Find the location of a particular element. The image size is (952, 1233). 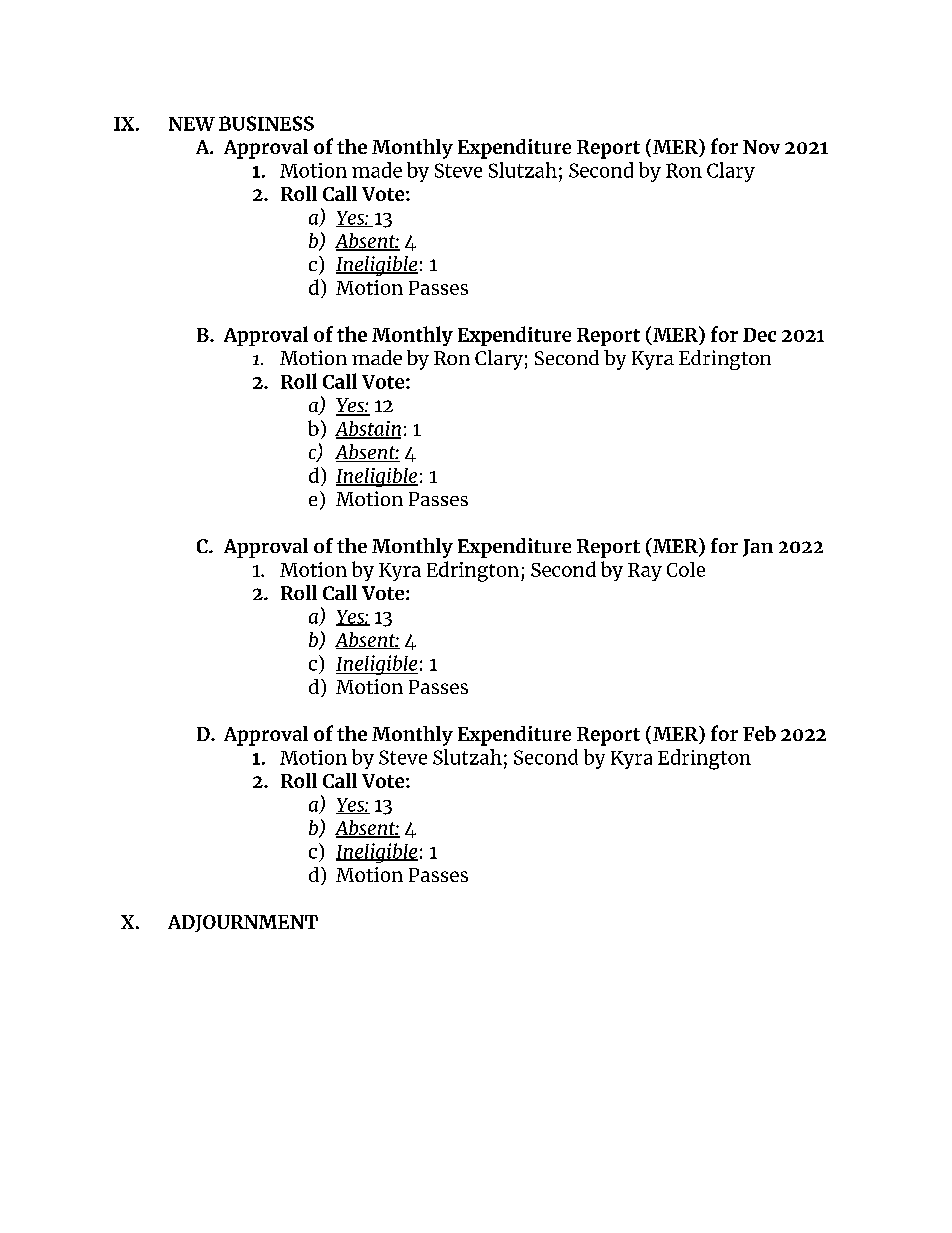

ADJOURNMENT is located at coordinates (243, 923).
